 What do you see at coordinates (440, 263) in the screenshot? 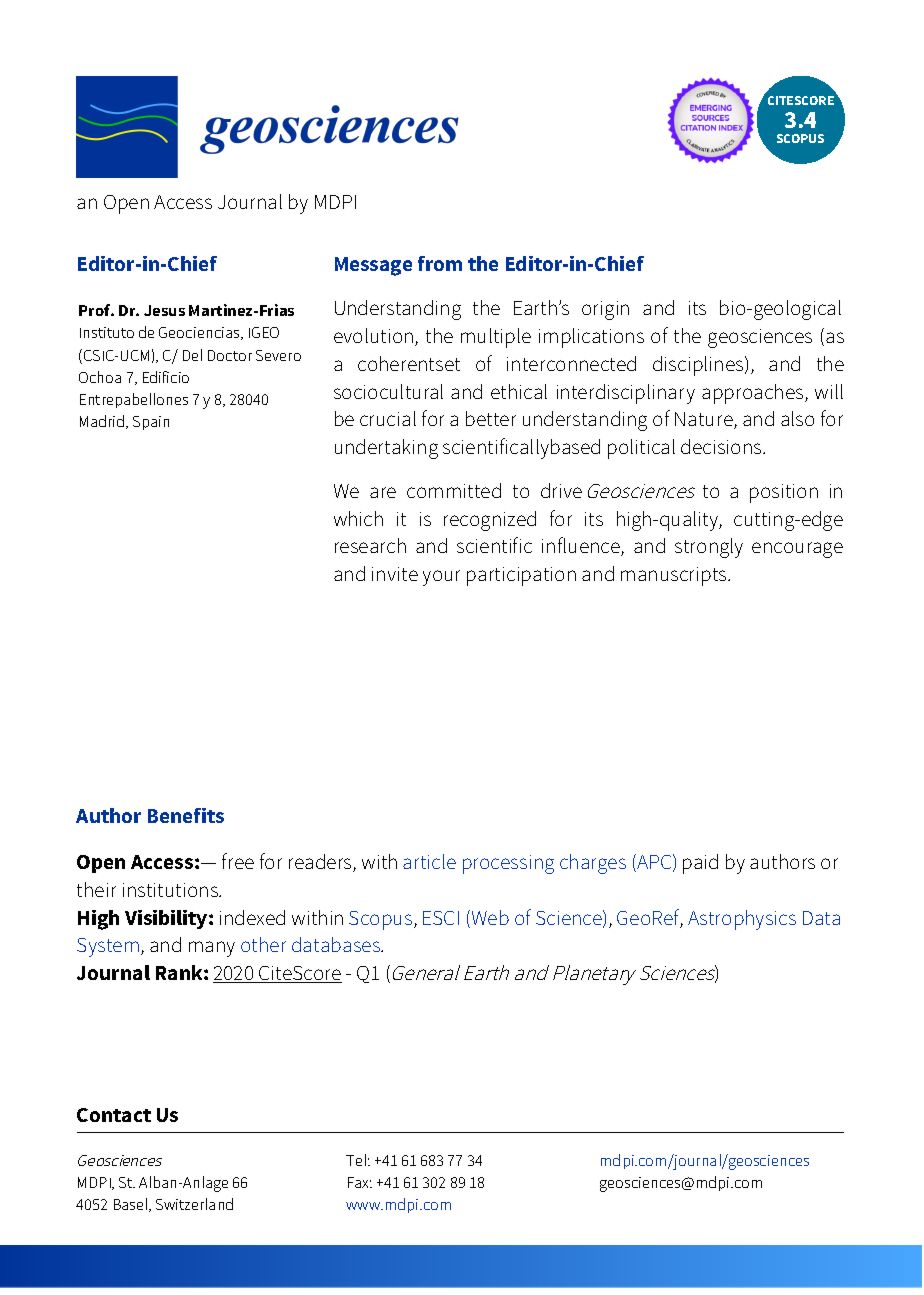
I see `from` at bounding box center [440, 263].
